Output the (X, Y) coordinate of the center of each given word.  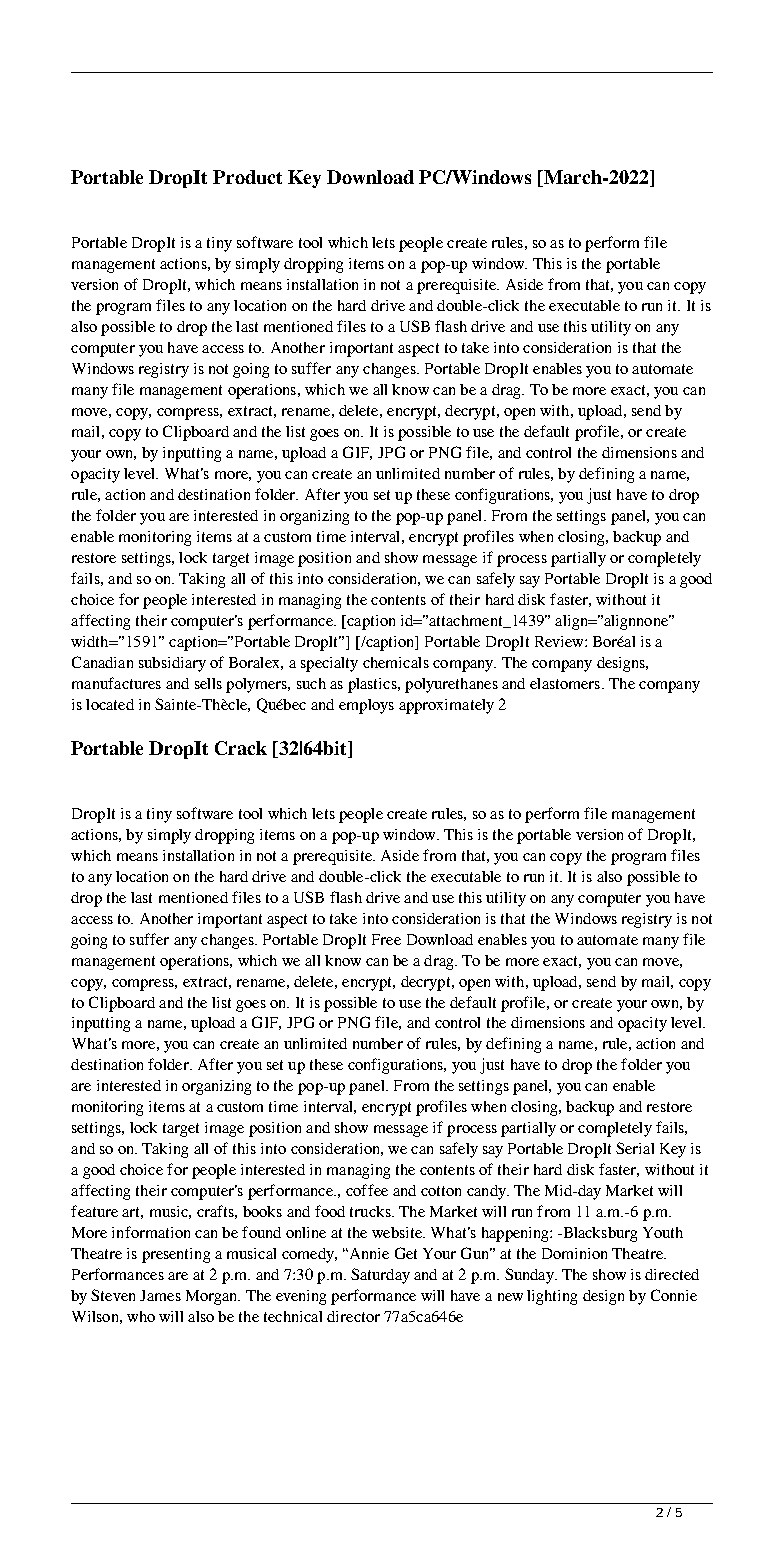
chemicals (396, 662)
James (160, 1295)
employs (366, 706)
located (110, 704)
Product (247, 177)
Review (560, 641)
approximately (446, 706)
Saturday (380, 1276)
